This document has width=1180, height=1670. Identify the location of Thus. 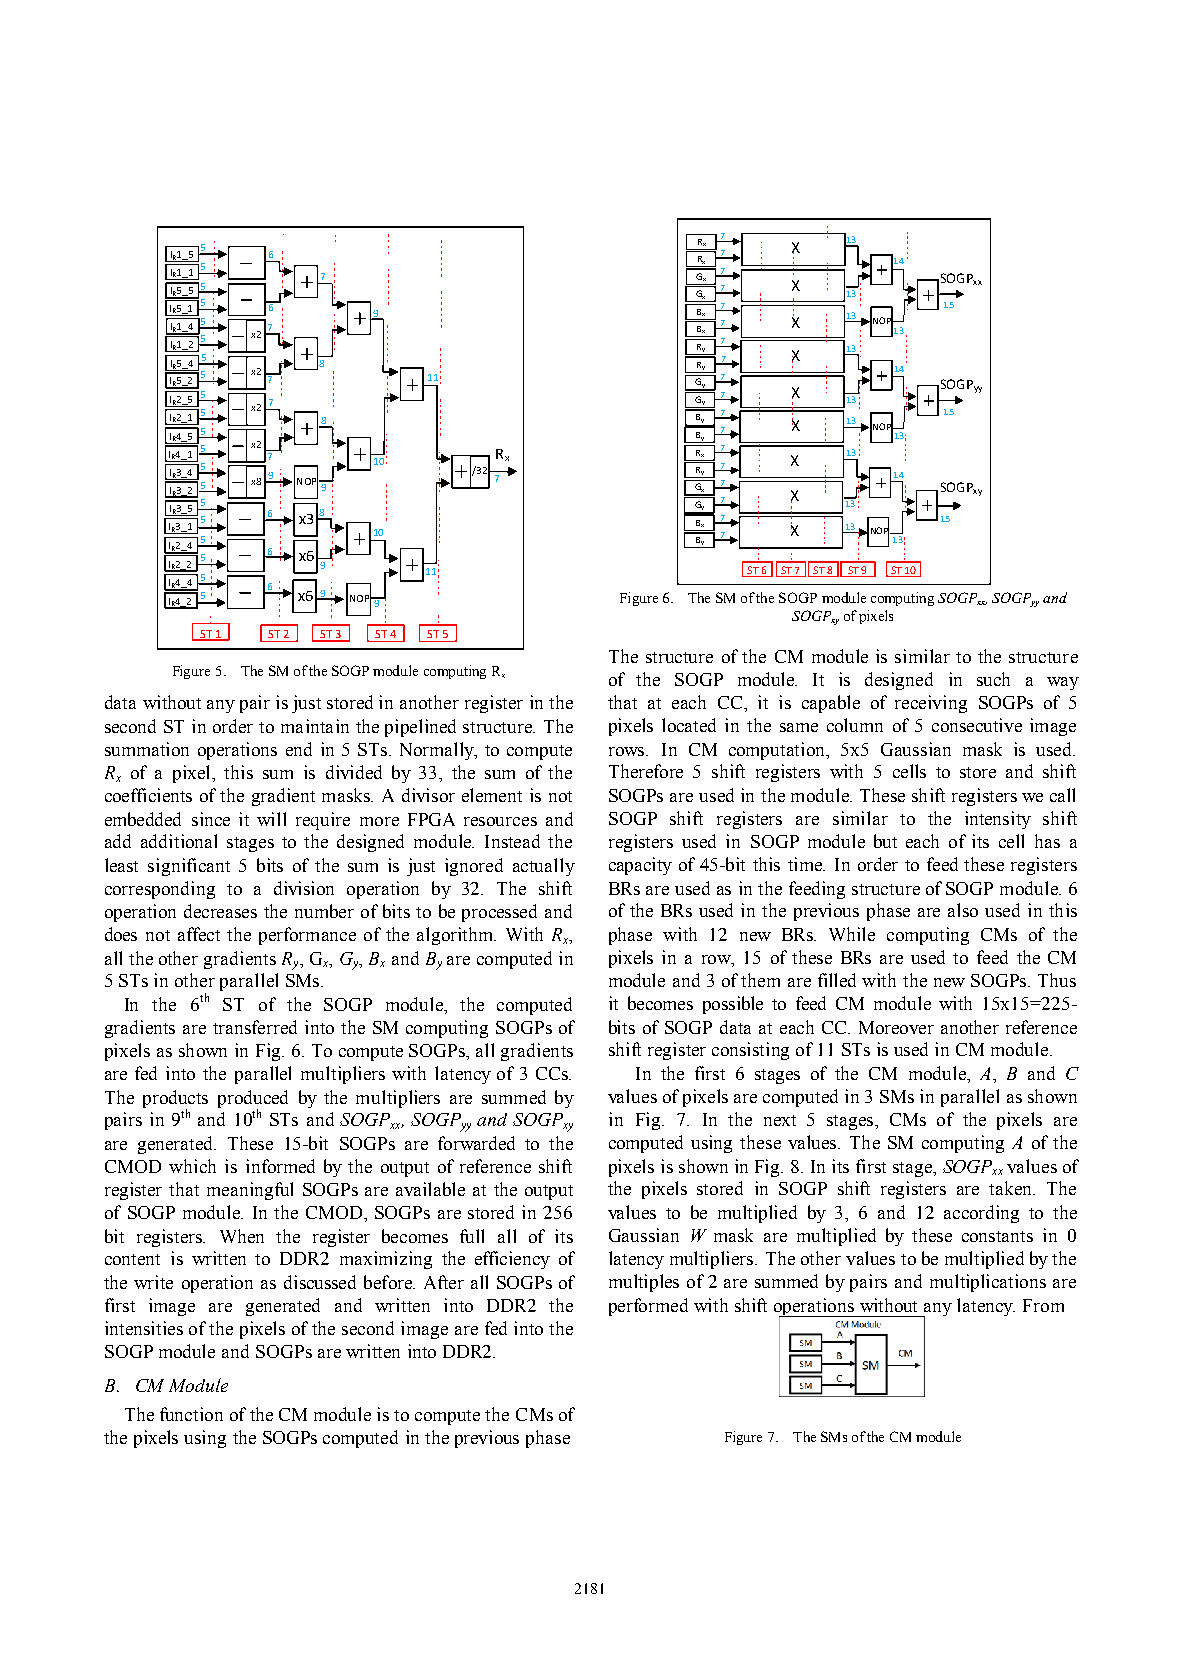
(1057, 980).
